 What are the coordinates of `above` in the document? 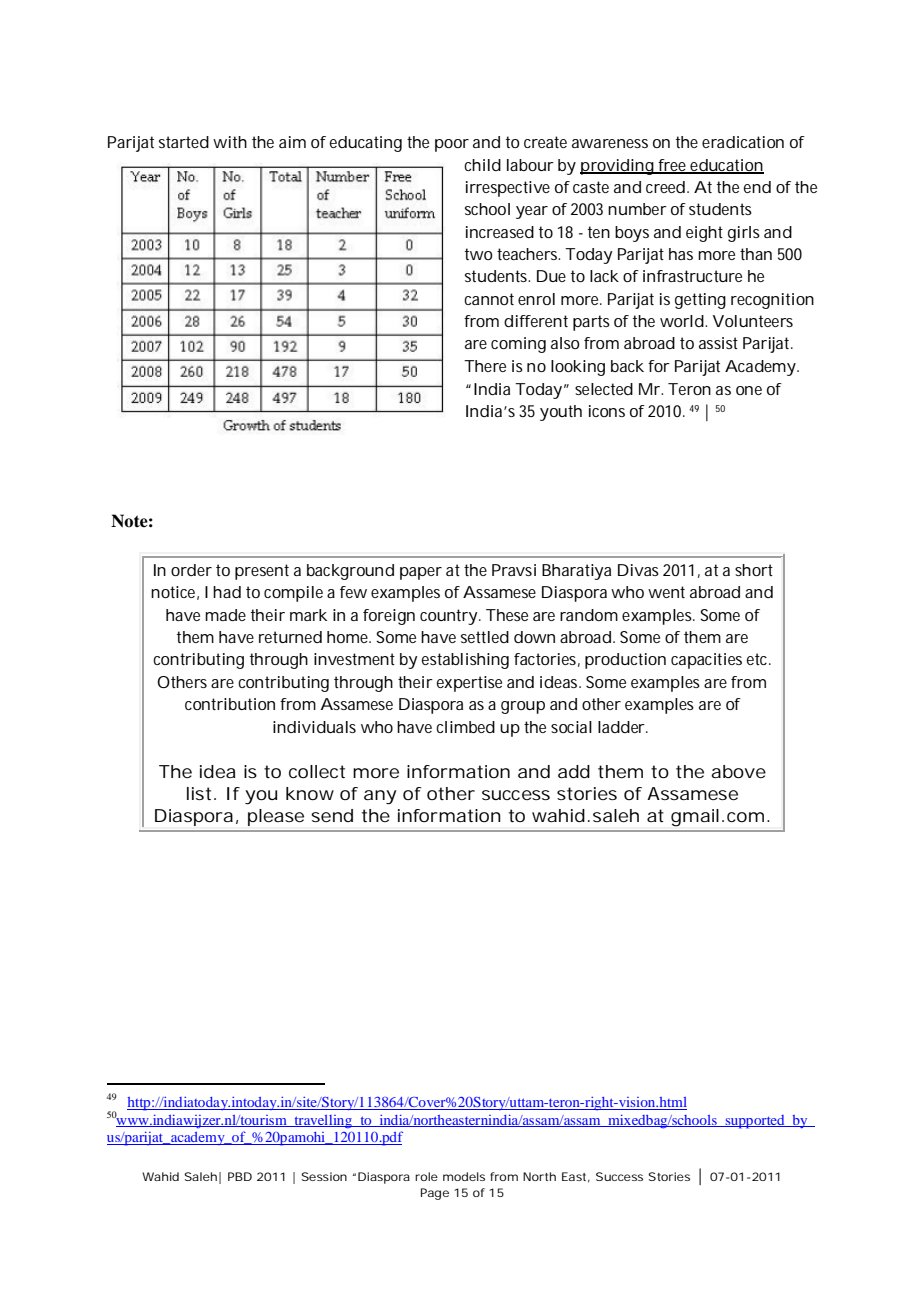 It's located at (738, 771).
